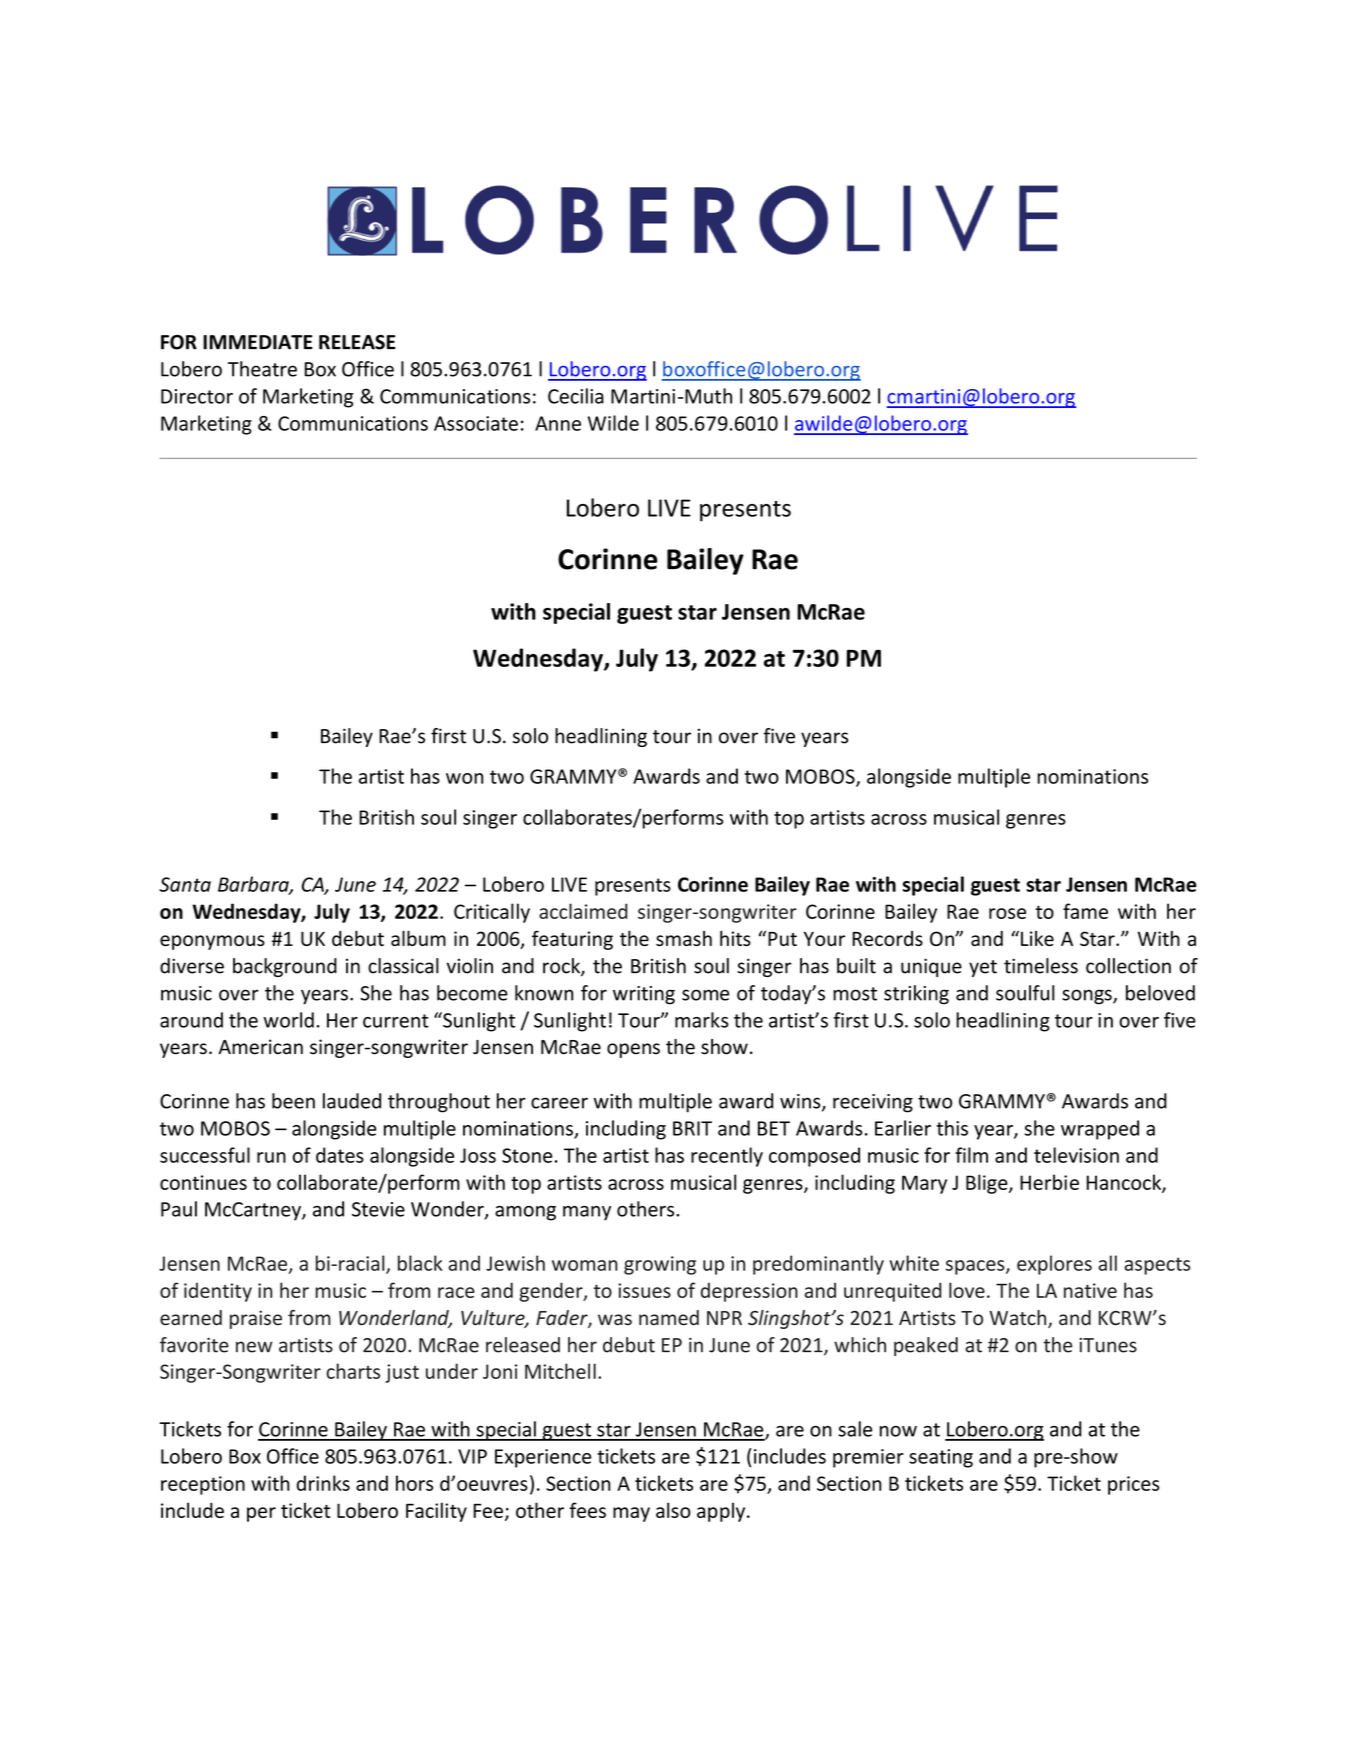 This image has height=1755, width=1356. I want to click on Like, so click(1037, 938).
